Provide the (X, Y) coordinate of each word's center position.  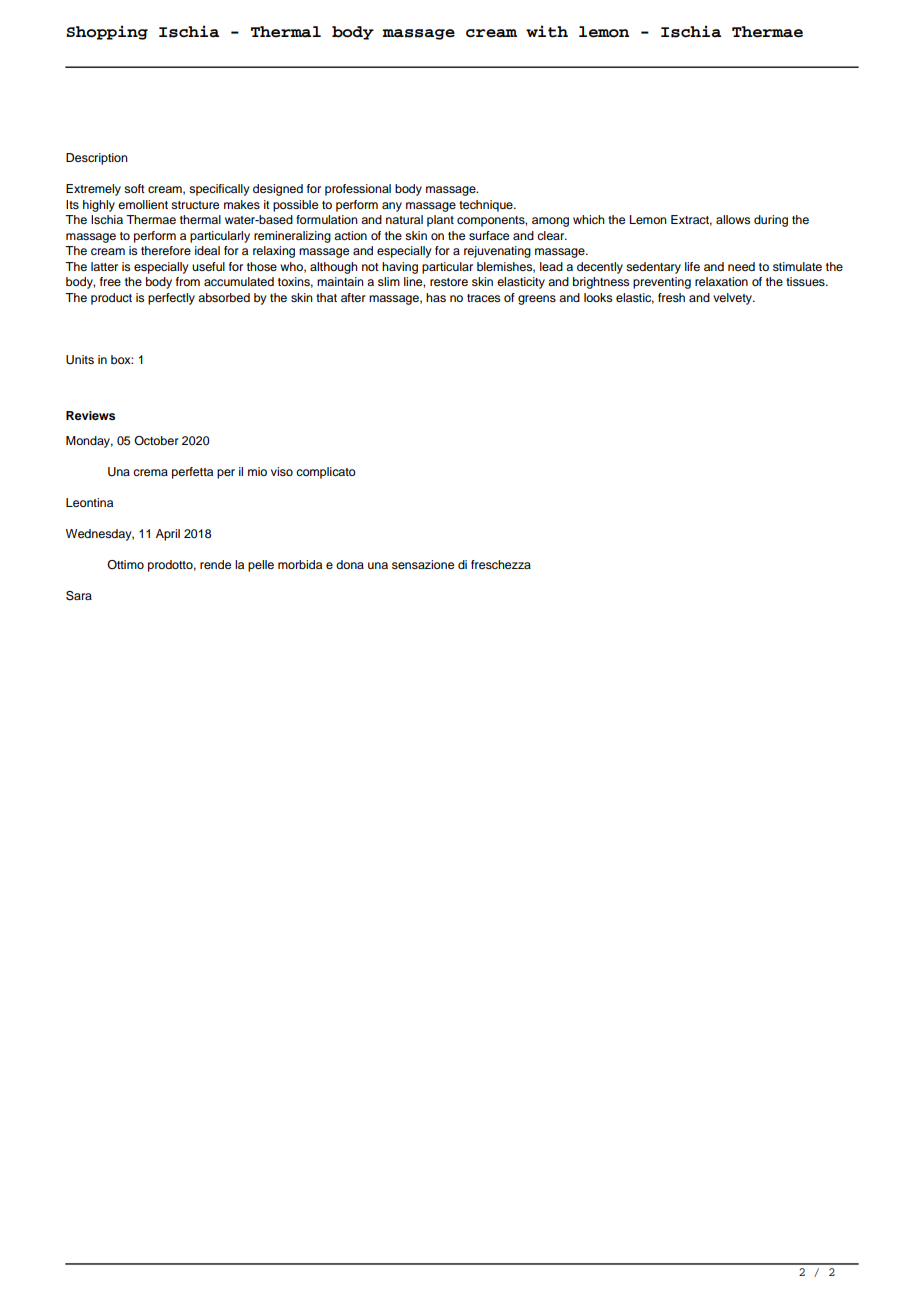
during (771, 221)
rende (215, 564)
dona (350, 564)
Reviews (90, 415)
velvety (733, 299)
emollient (143, 204)
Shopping (107, 32)
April (168, 535)
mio (257, 471)
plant (440, 221)
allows (733, 219)
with (547, 31)
